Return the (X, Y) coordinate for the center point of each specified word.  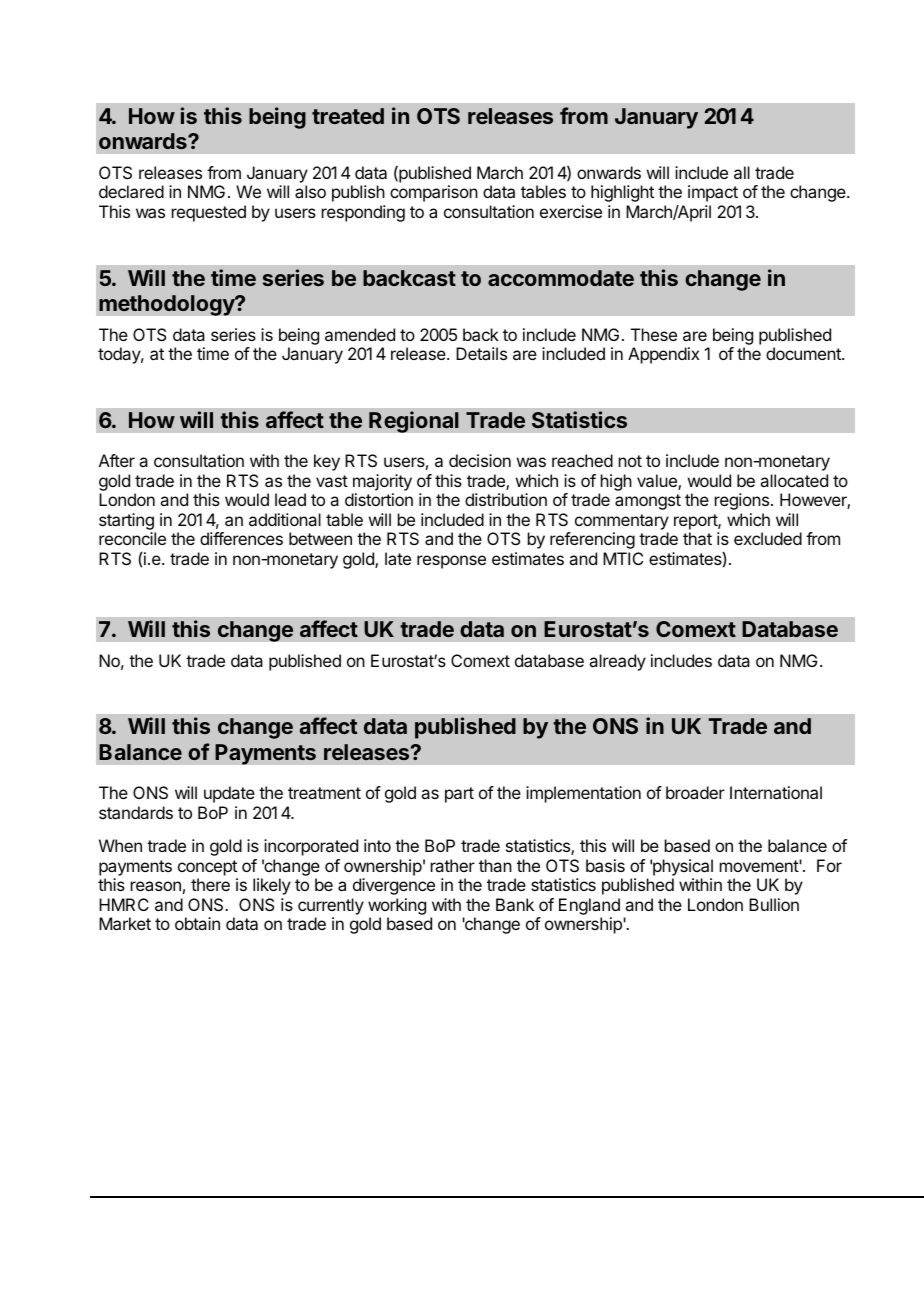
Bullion (774, 904)
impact (713, 193)
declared (131, 191)
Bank (515, 904)
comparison (434, 193)
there (210, 884)
